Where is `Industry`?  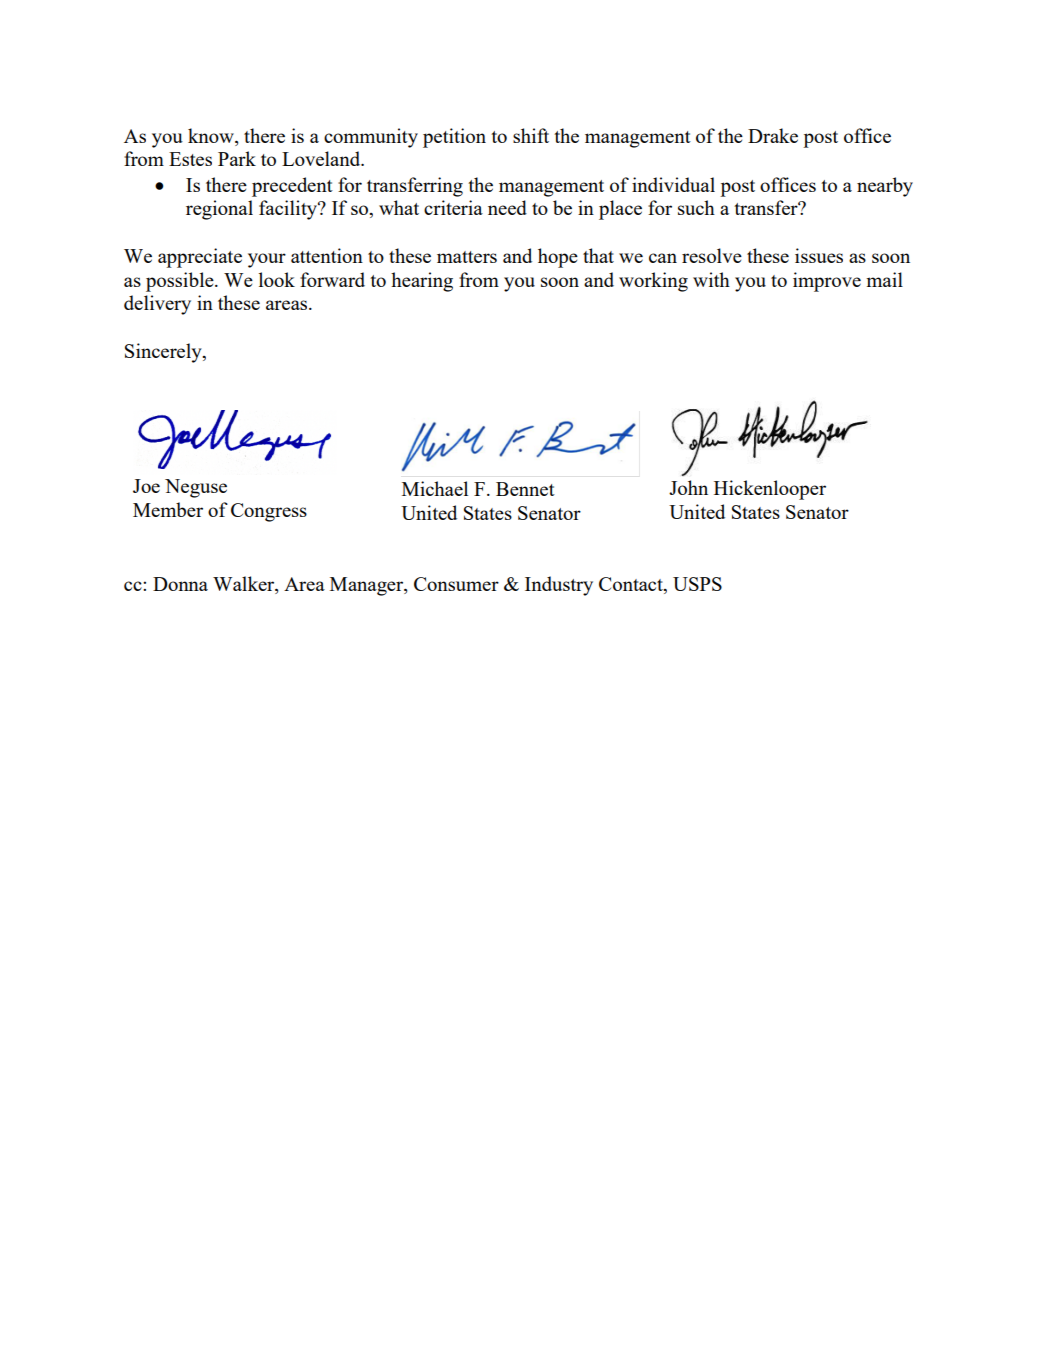
Industry is located at coordinates (559, 586).
